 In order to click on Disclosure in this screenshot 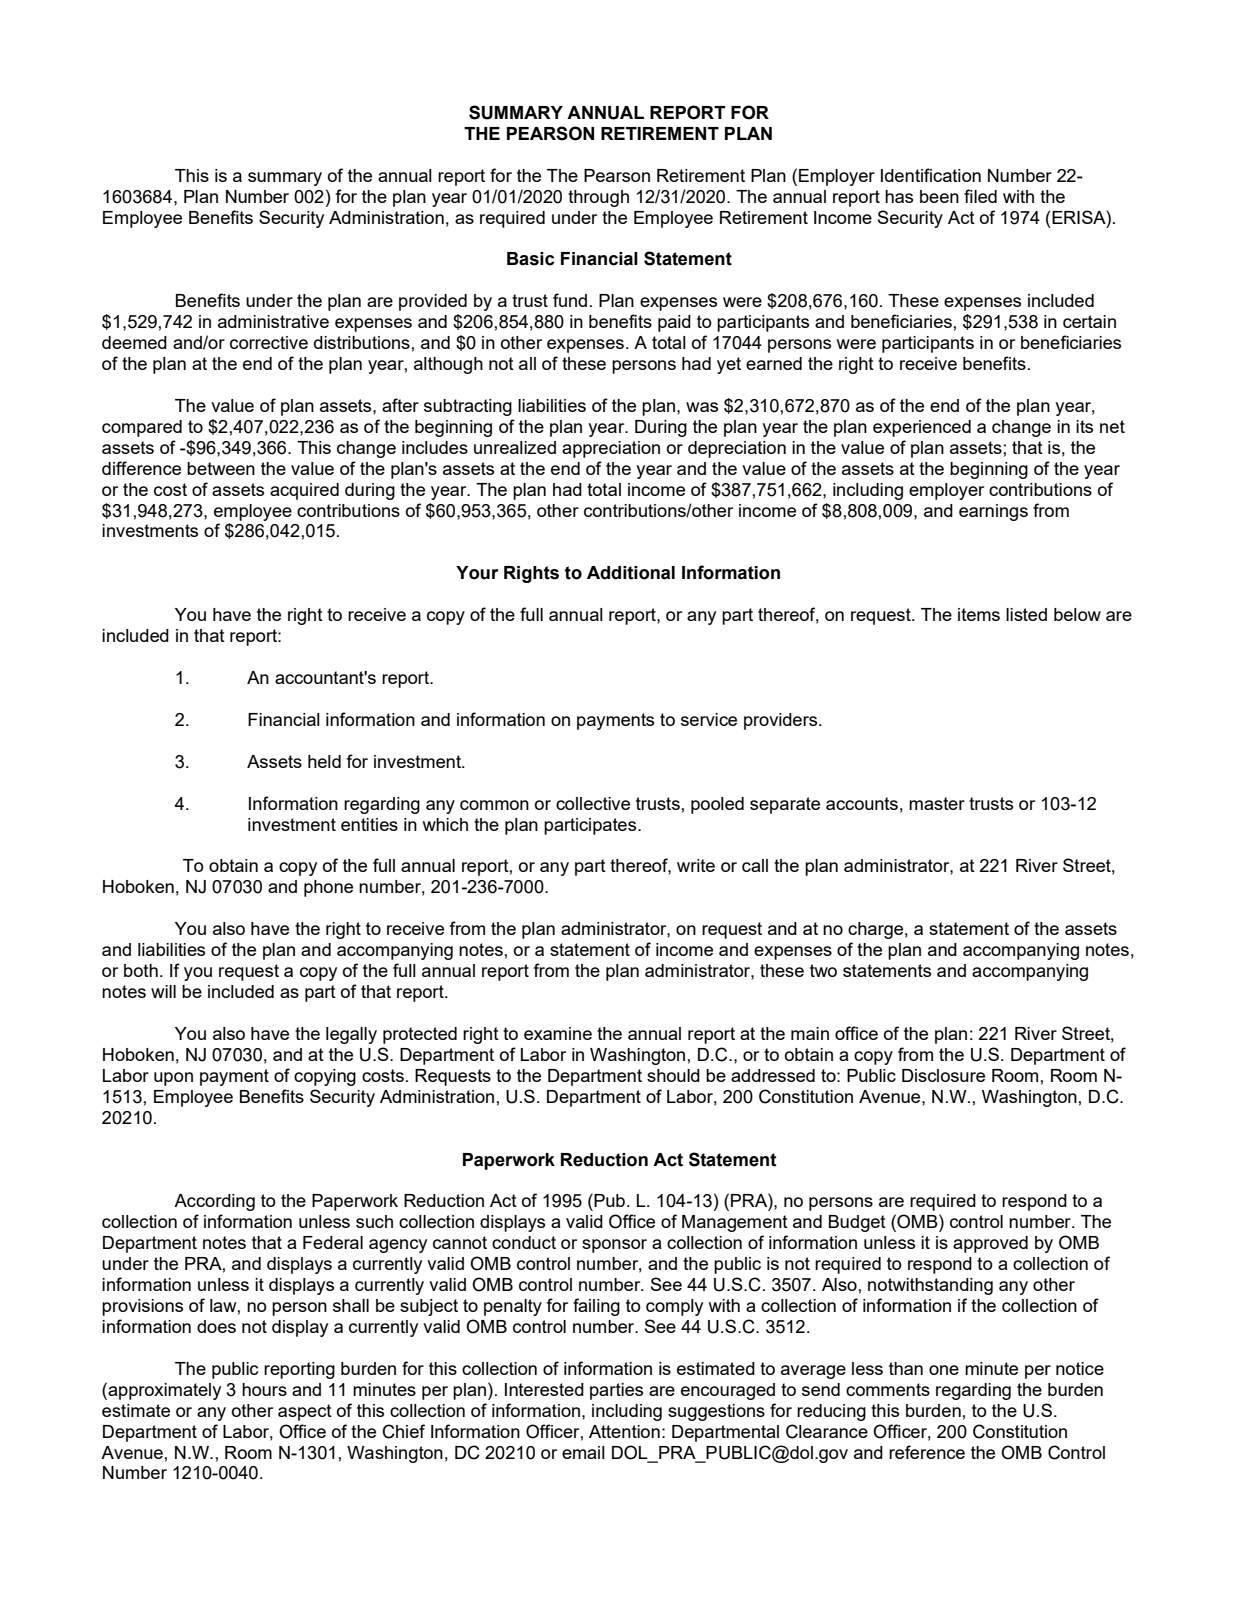, I will do `click(943, 1075)`.
